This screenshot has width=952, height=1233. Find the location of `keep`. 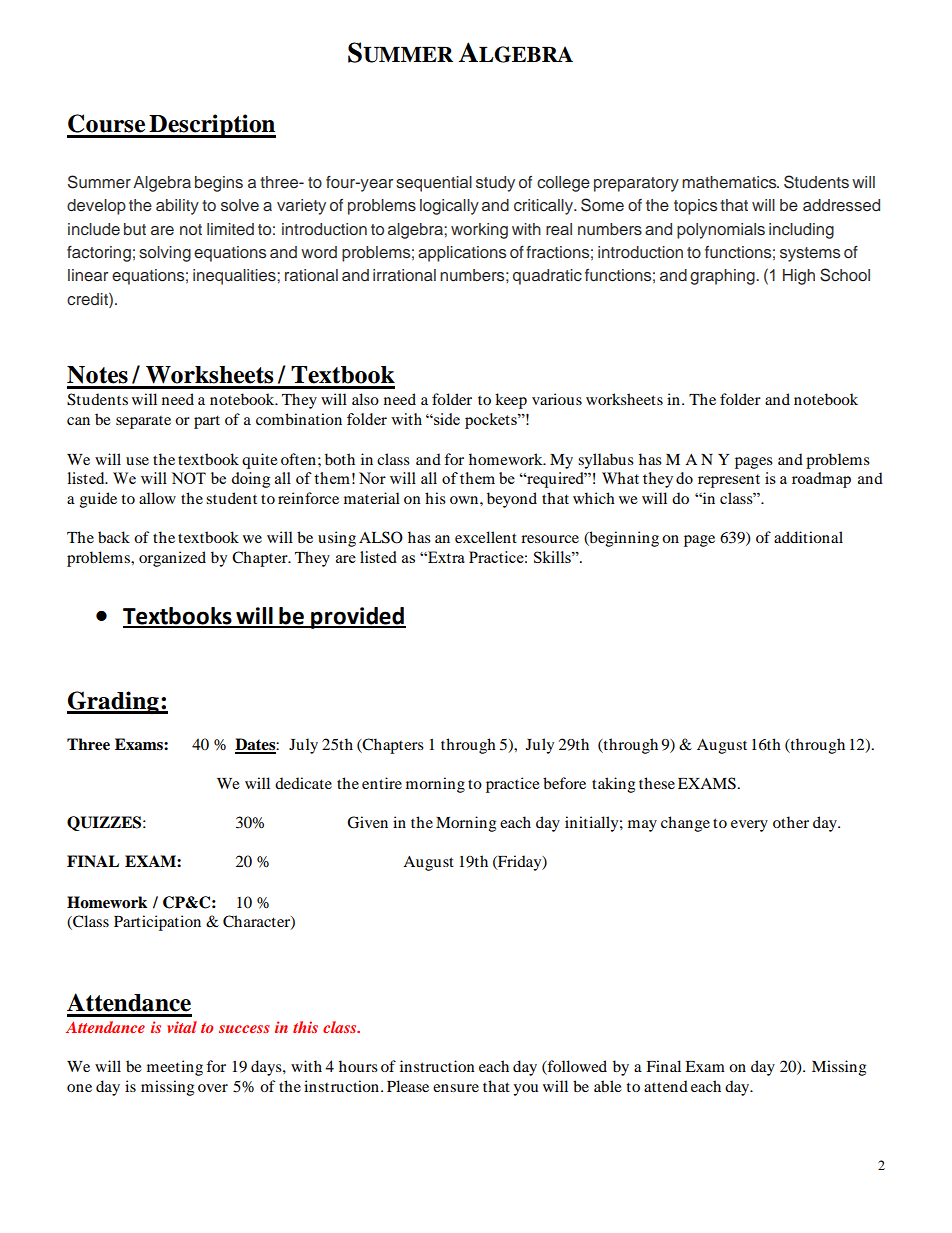

keep is located at coordinates (511, 401).
